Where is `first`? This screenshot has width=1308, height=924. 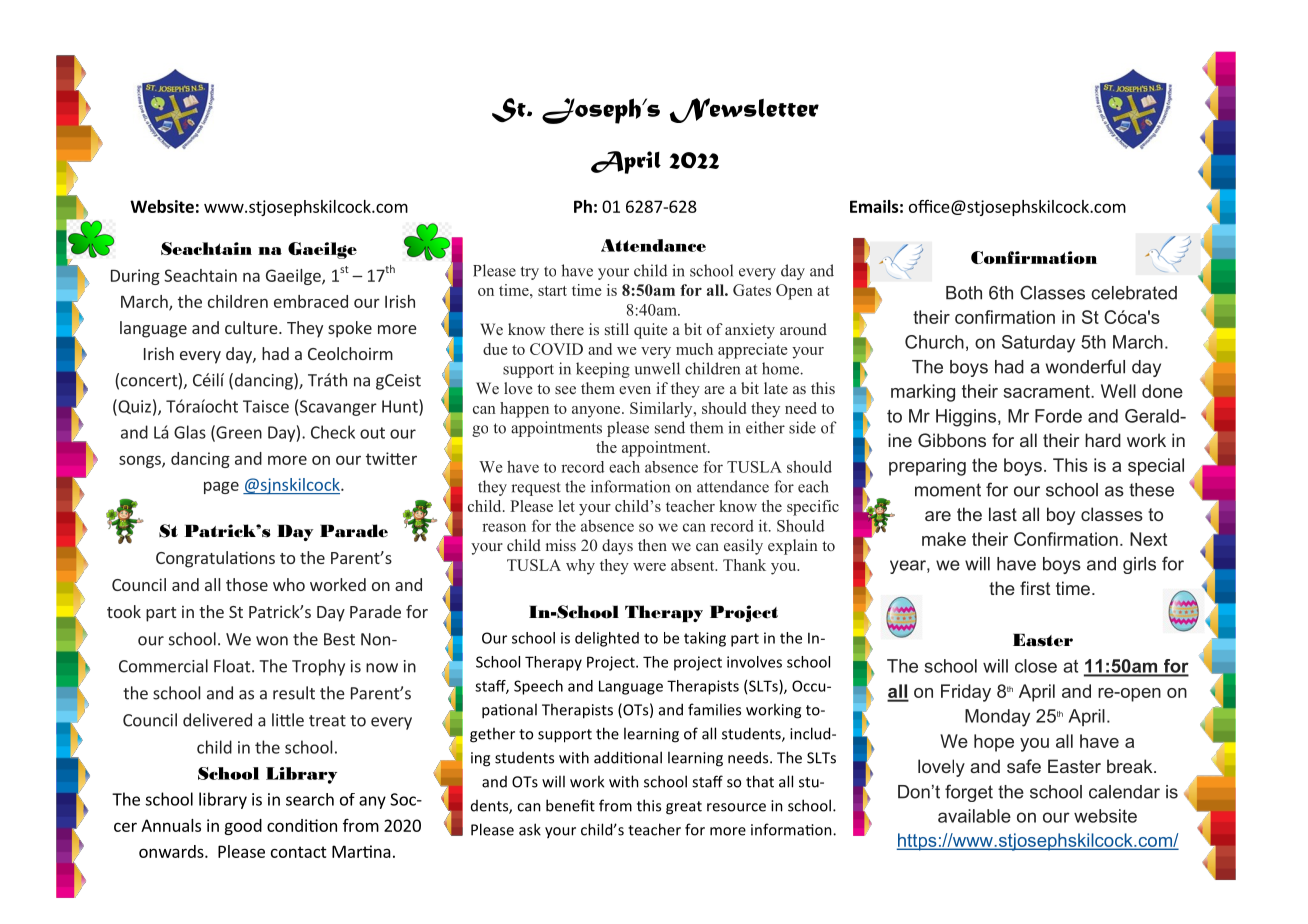 first is located at coordinates (1035, 588).
